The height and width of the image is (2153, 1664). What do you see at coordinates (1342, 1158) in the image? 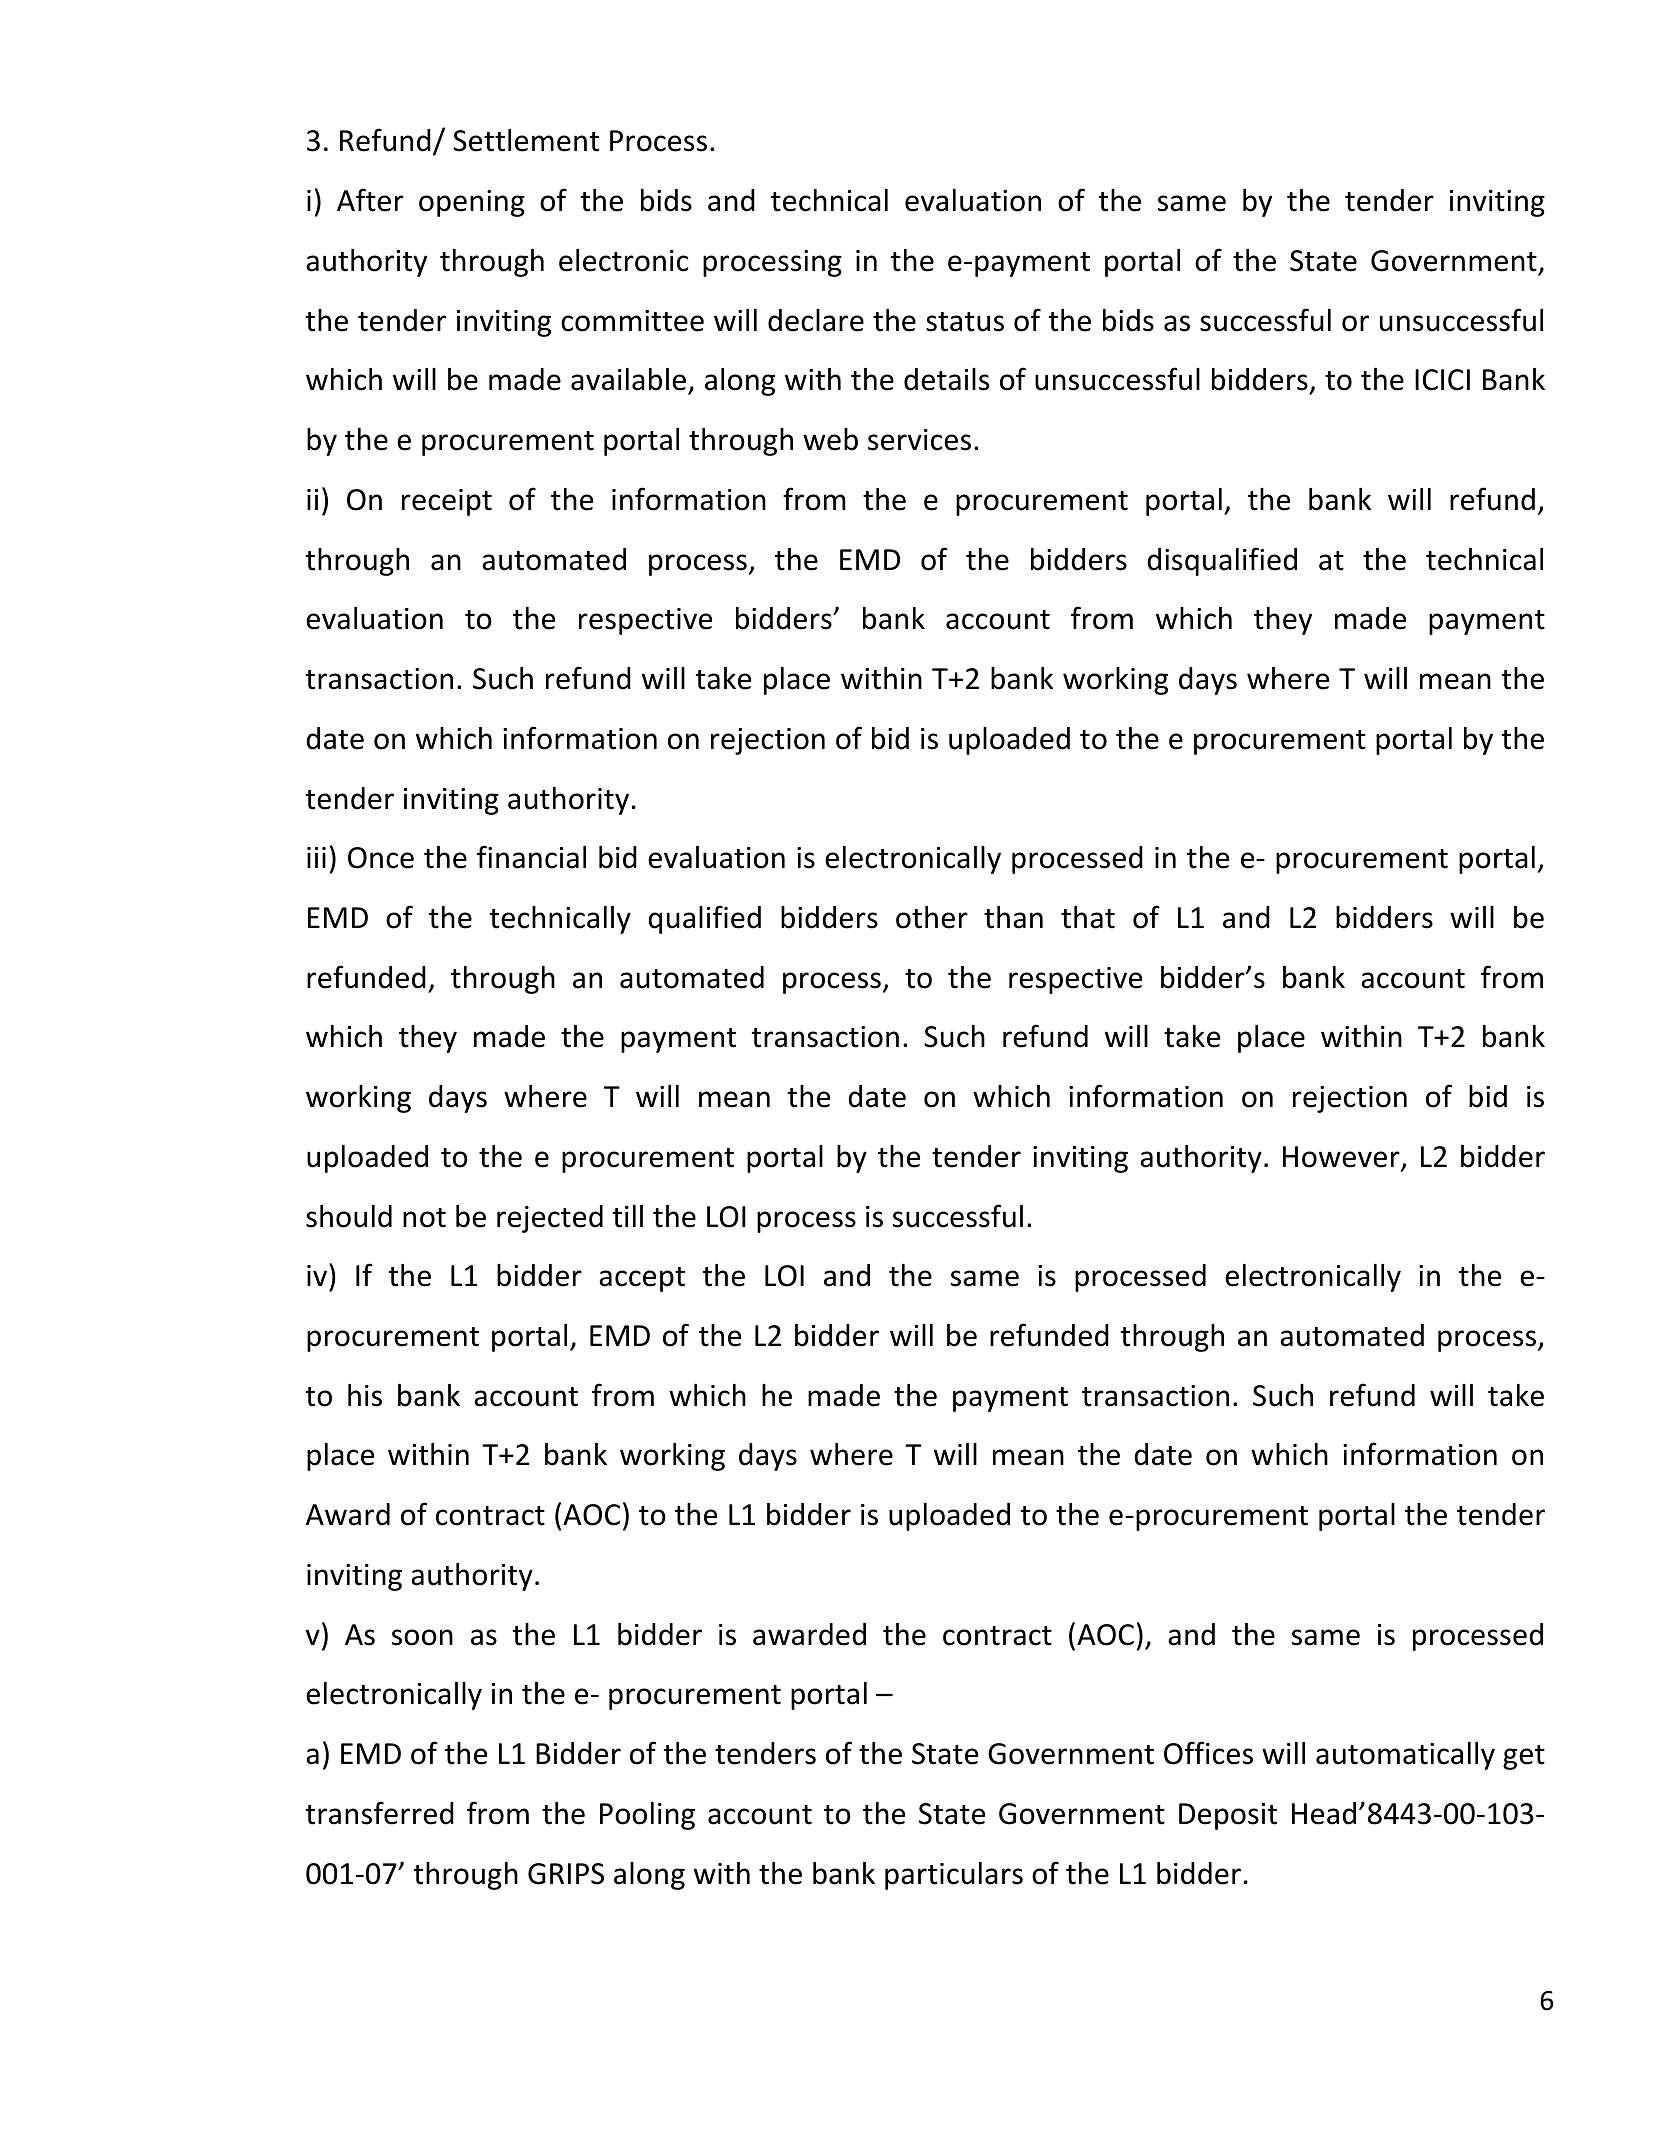
I see `However` at bounding box center [1342, 1158].
